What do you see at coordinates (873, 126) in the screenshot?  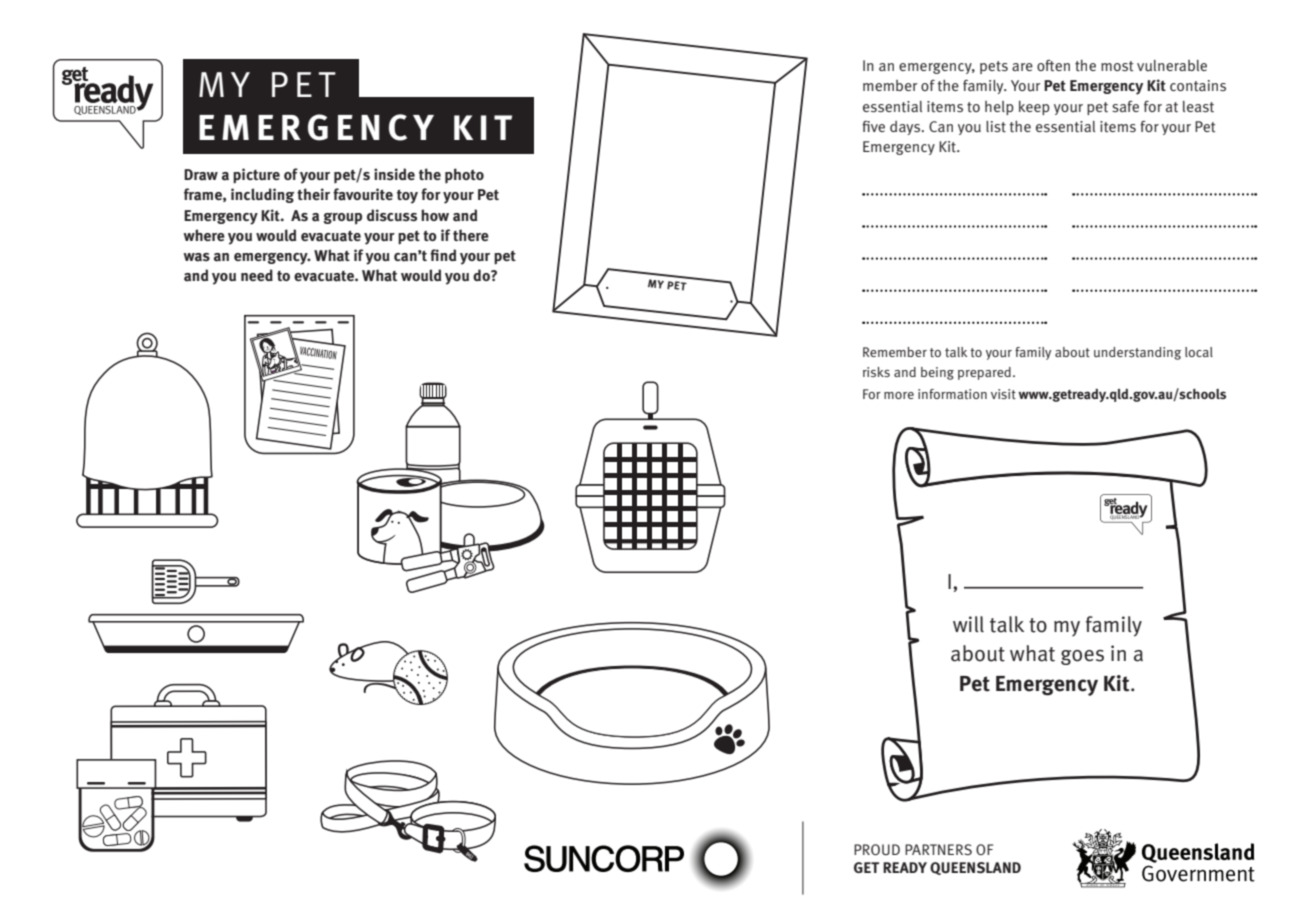 I see `five` at bounding box center [873, 126].
